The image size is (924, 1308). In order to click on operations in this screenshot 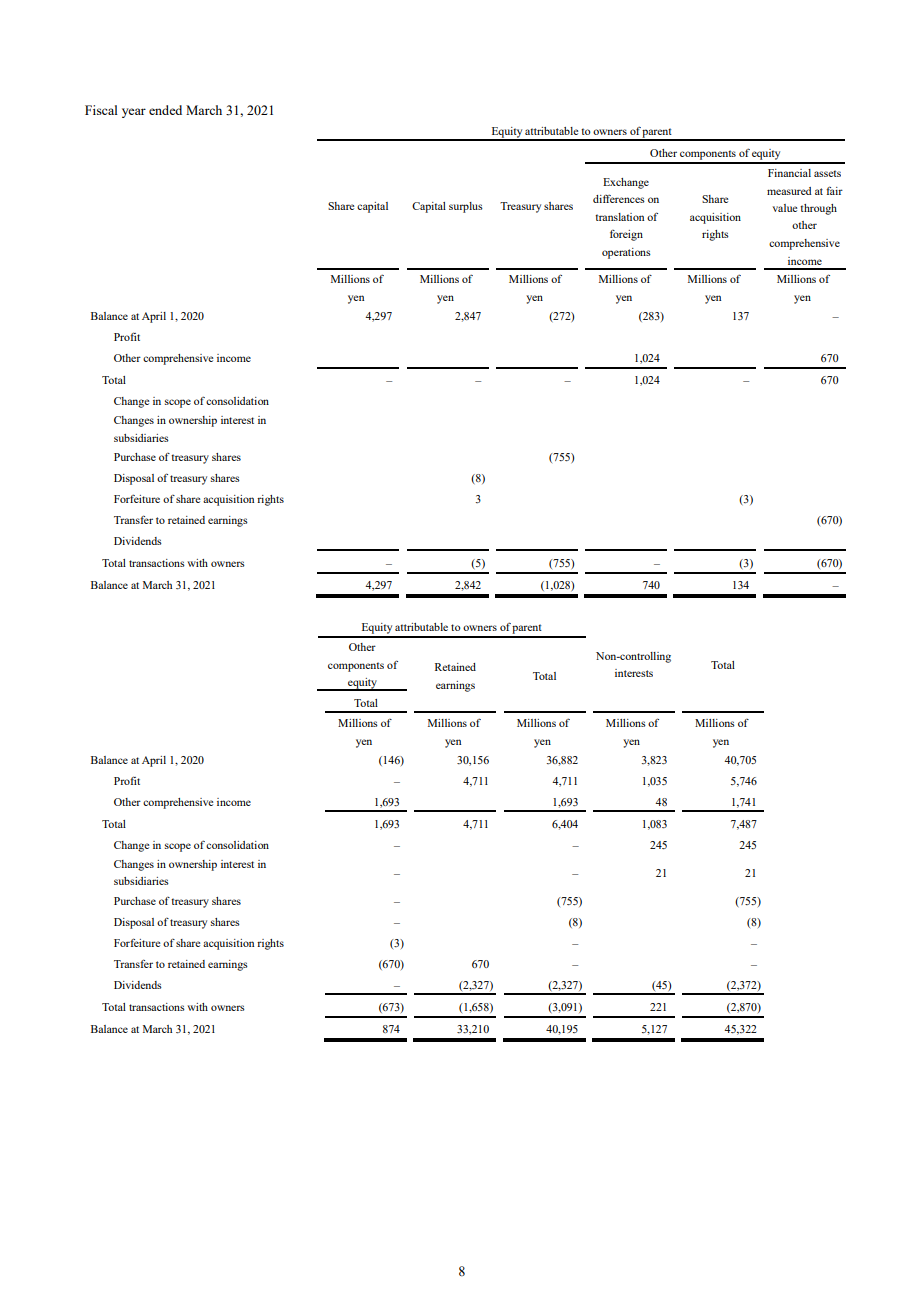, I will do `click(626, 253)`.
